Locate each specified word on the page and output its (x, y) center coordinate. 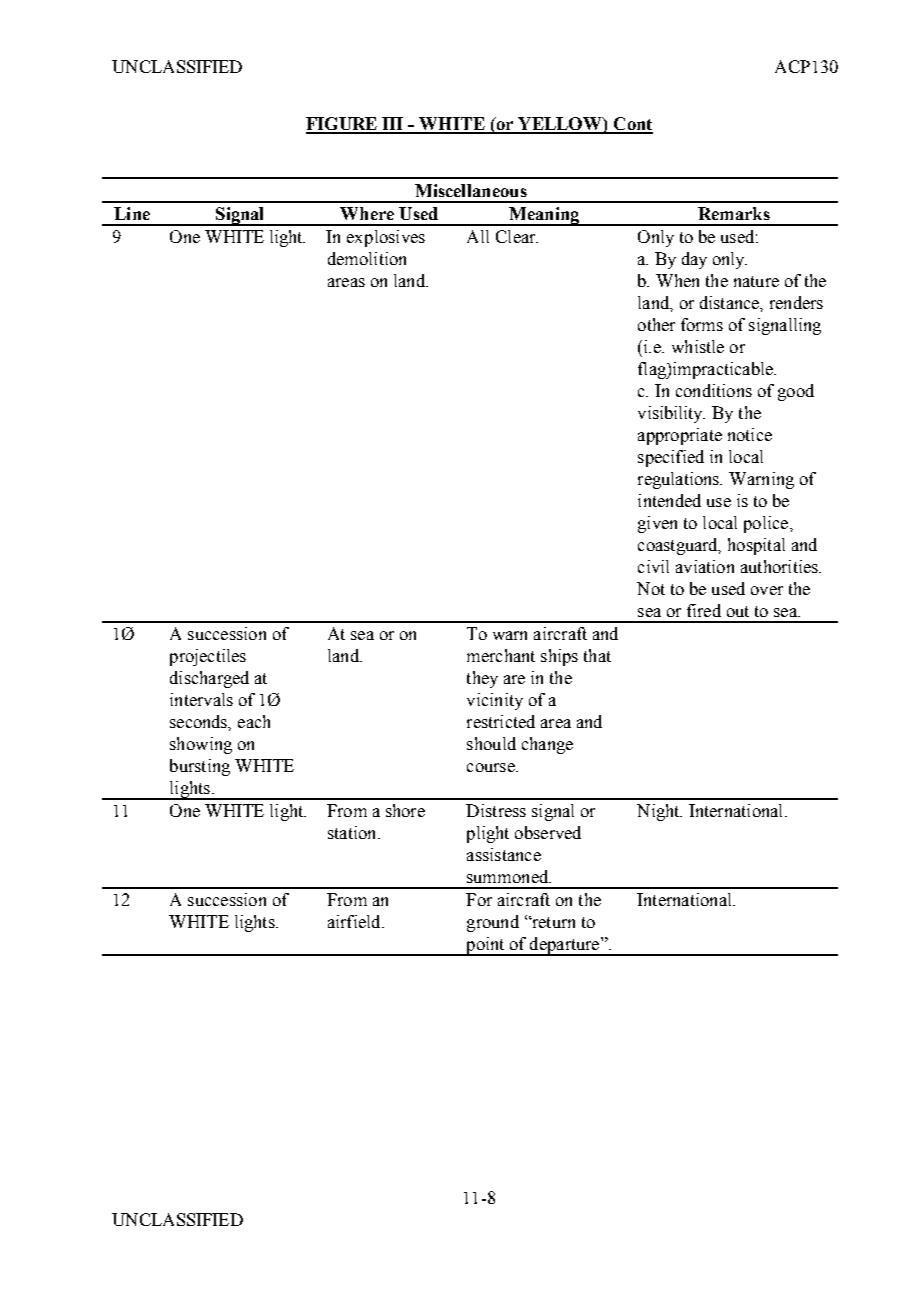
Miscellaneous (471, 190)
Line (132, 213)
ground (493, 923)
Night (659, 812)
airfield (355, 921)
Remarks (734, 213)
